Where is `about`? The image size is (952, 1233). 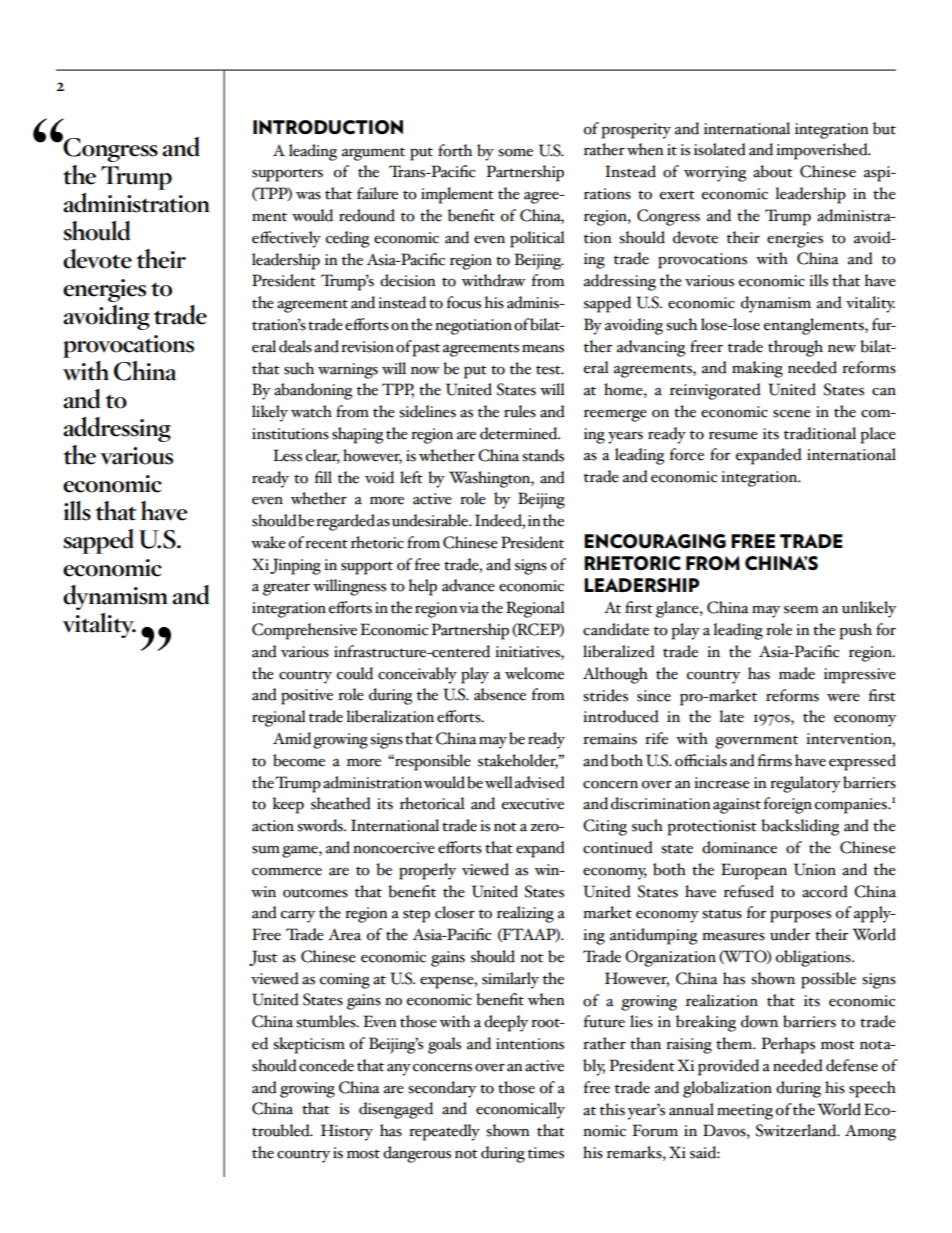
about is located at coordinates (773, 171).
